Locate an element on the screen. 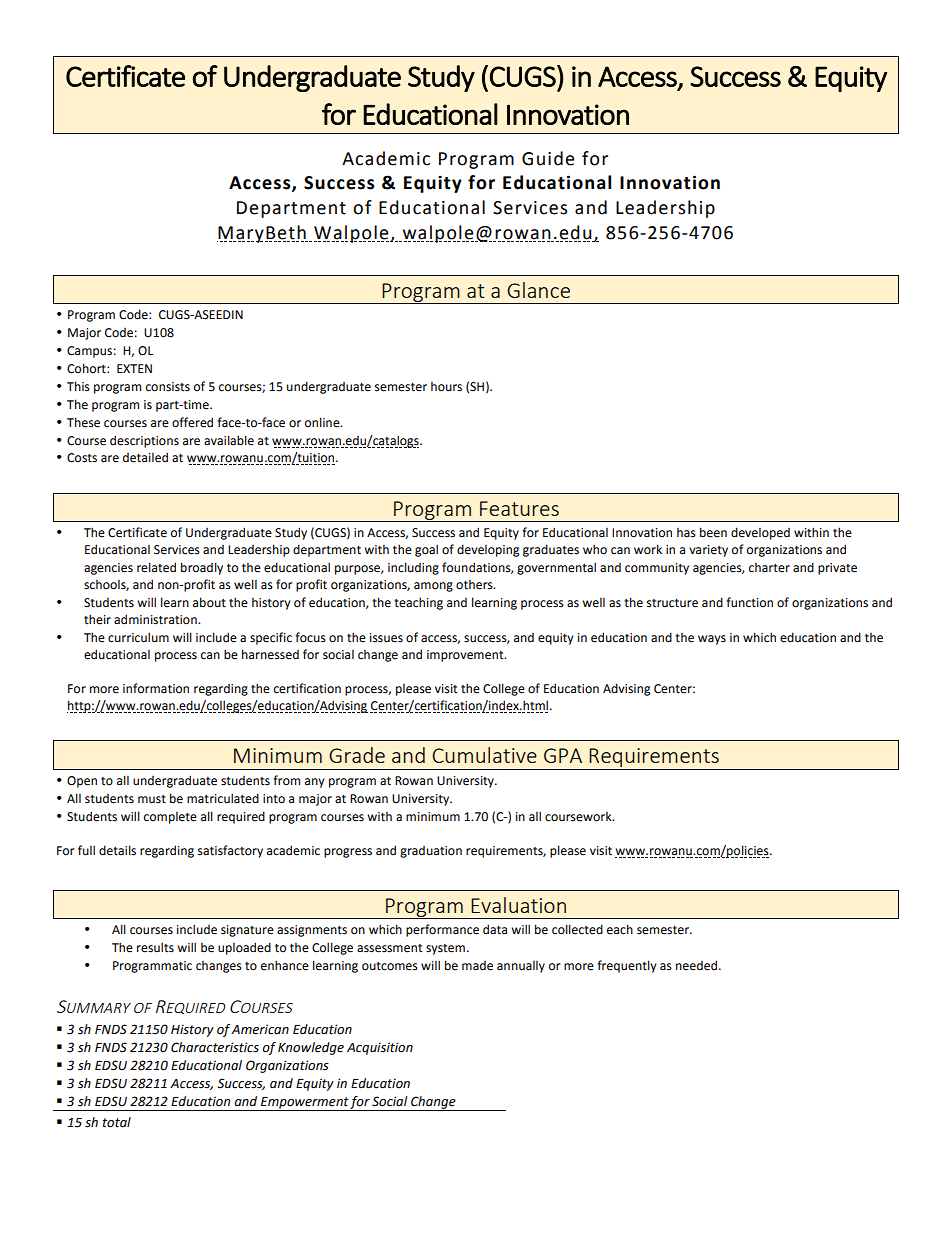 The width and height of the screenshot is (952, 1233). Features is located at coordinates (519, 508).
